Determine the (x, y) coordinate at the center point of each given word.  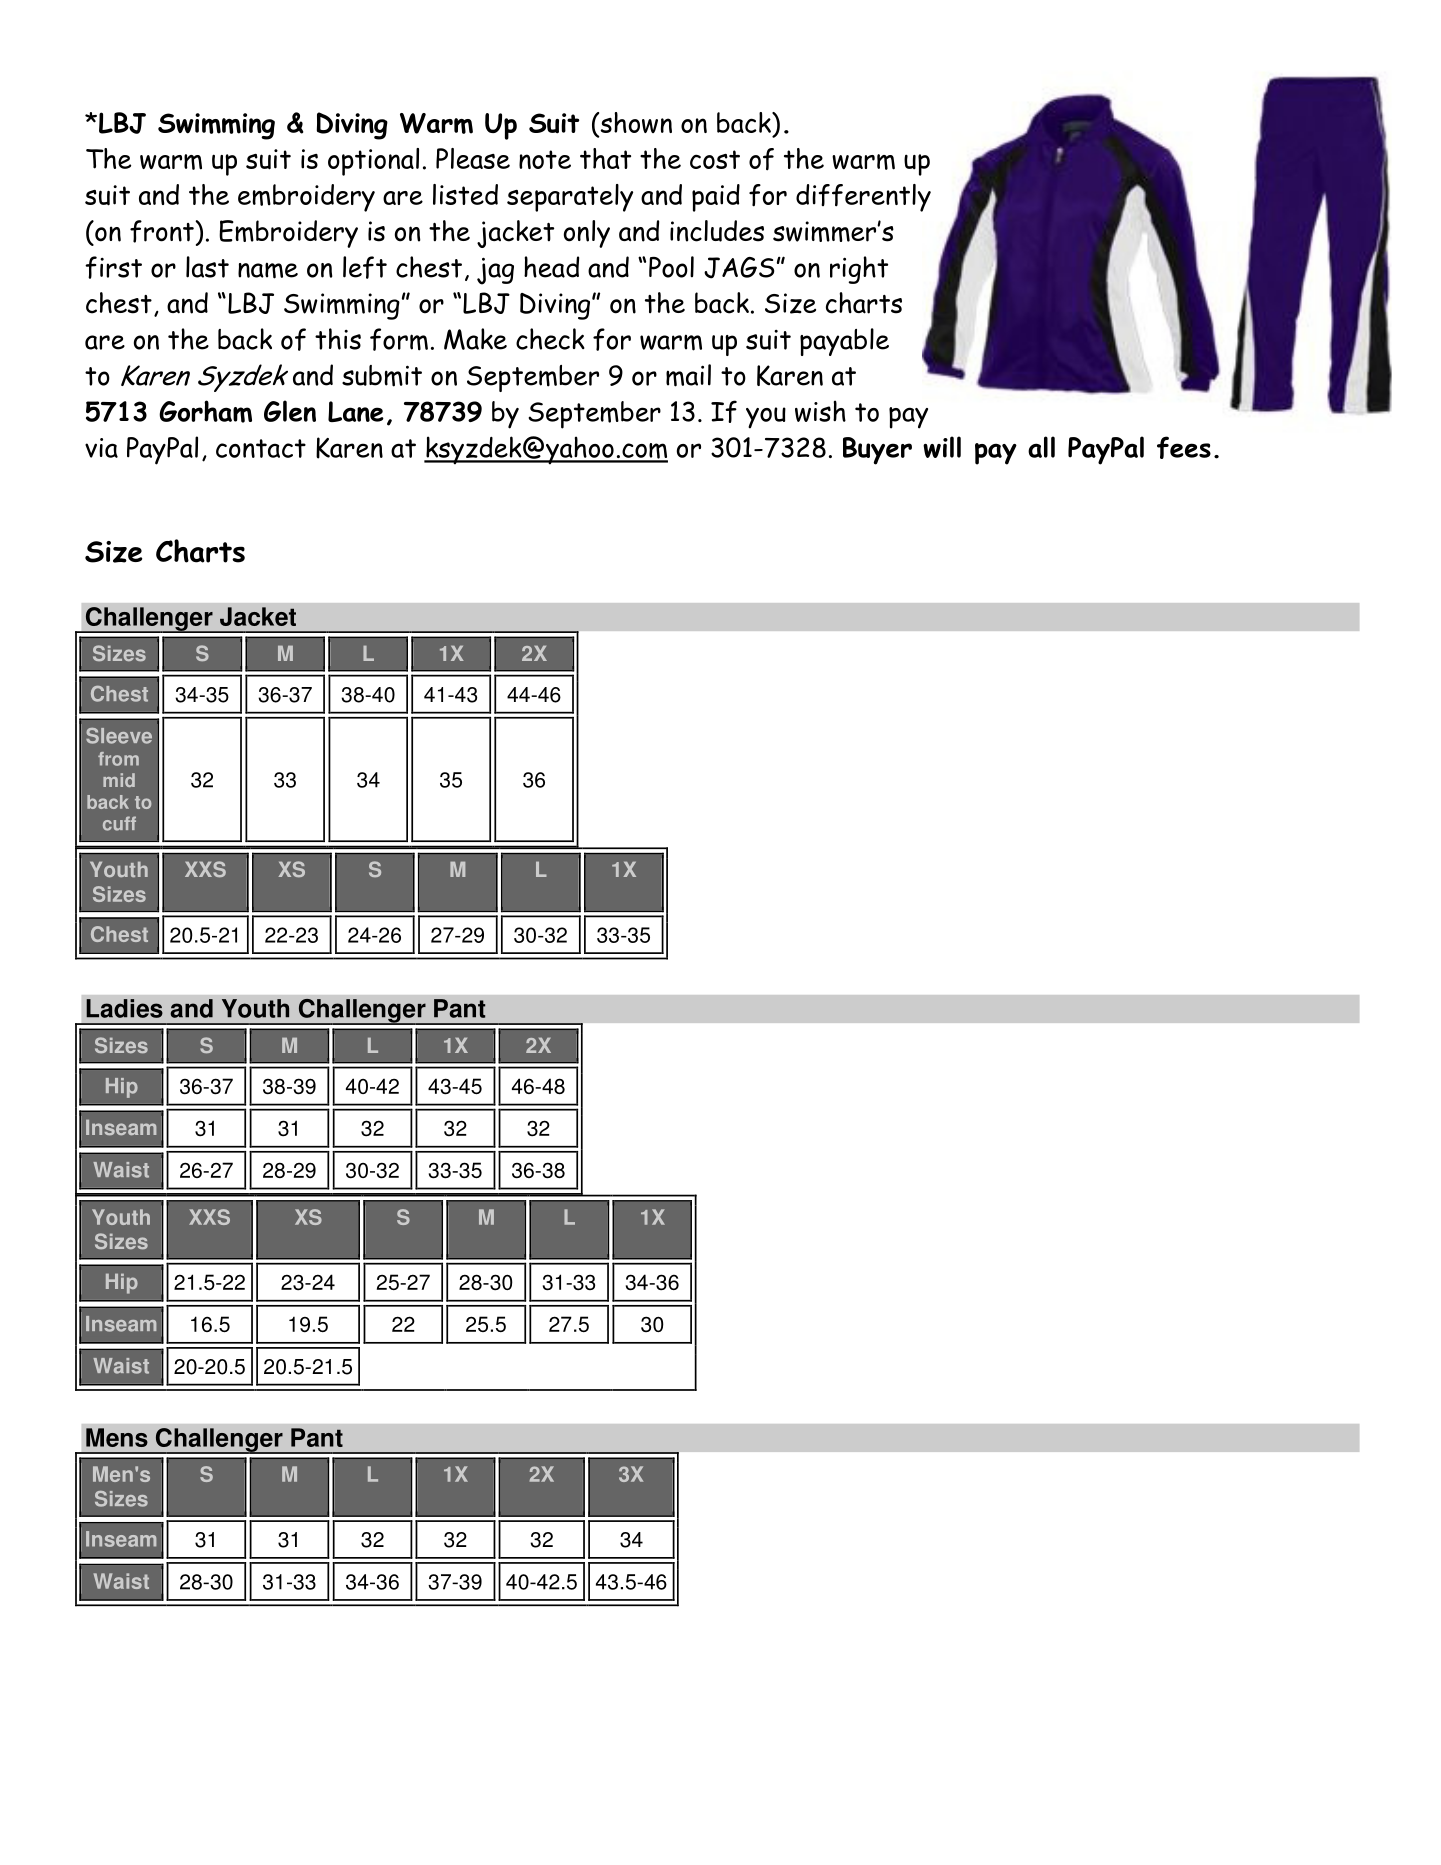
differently (863, 198)
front (163, 231)
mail (688, 375)
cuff (119, 823)
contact (261, 448)
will (942, 447)
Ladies (124, 1008)
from (118, 759)
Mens (117, 1437)
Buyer (877, 451)
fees (1184, 447)
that (605, 158)
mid (119, 780)
